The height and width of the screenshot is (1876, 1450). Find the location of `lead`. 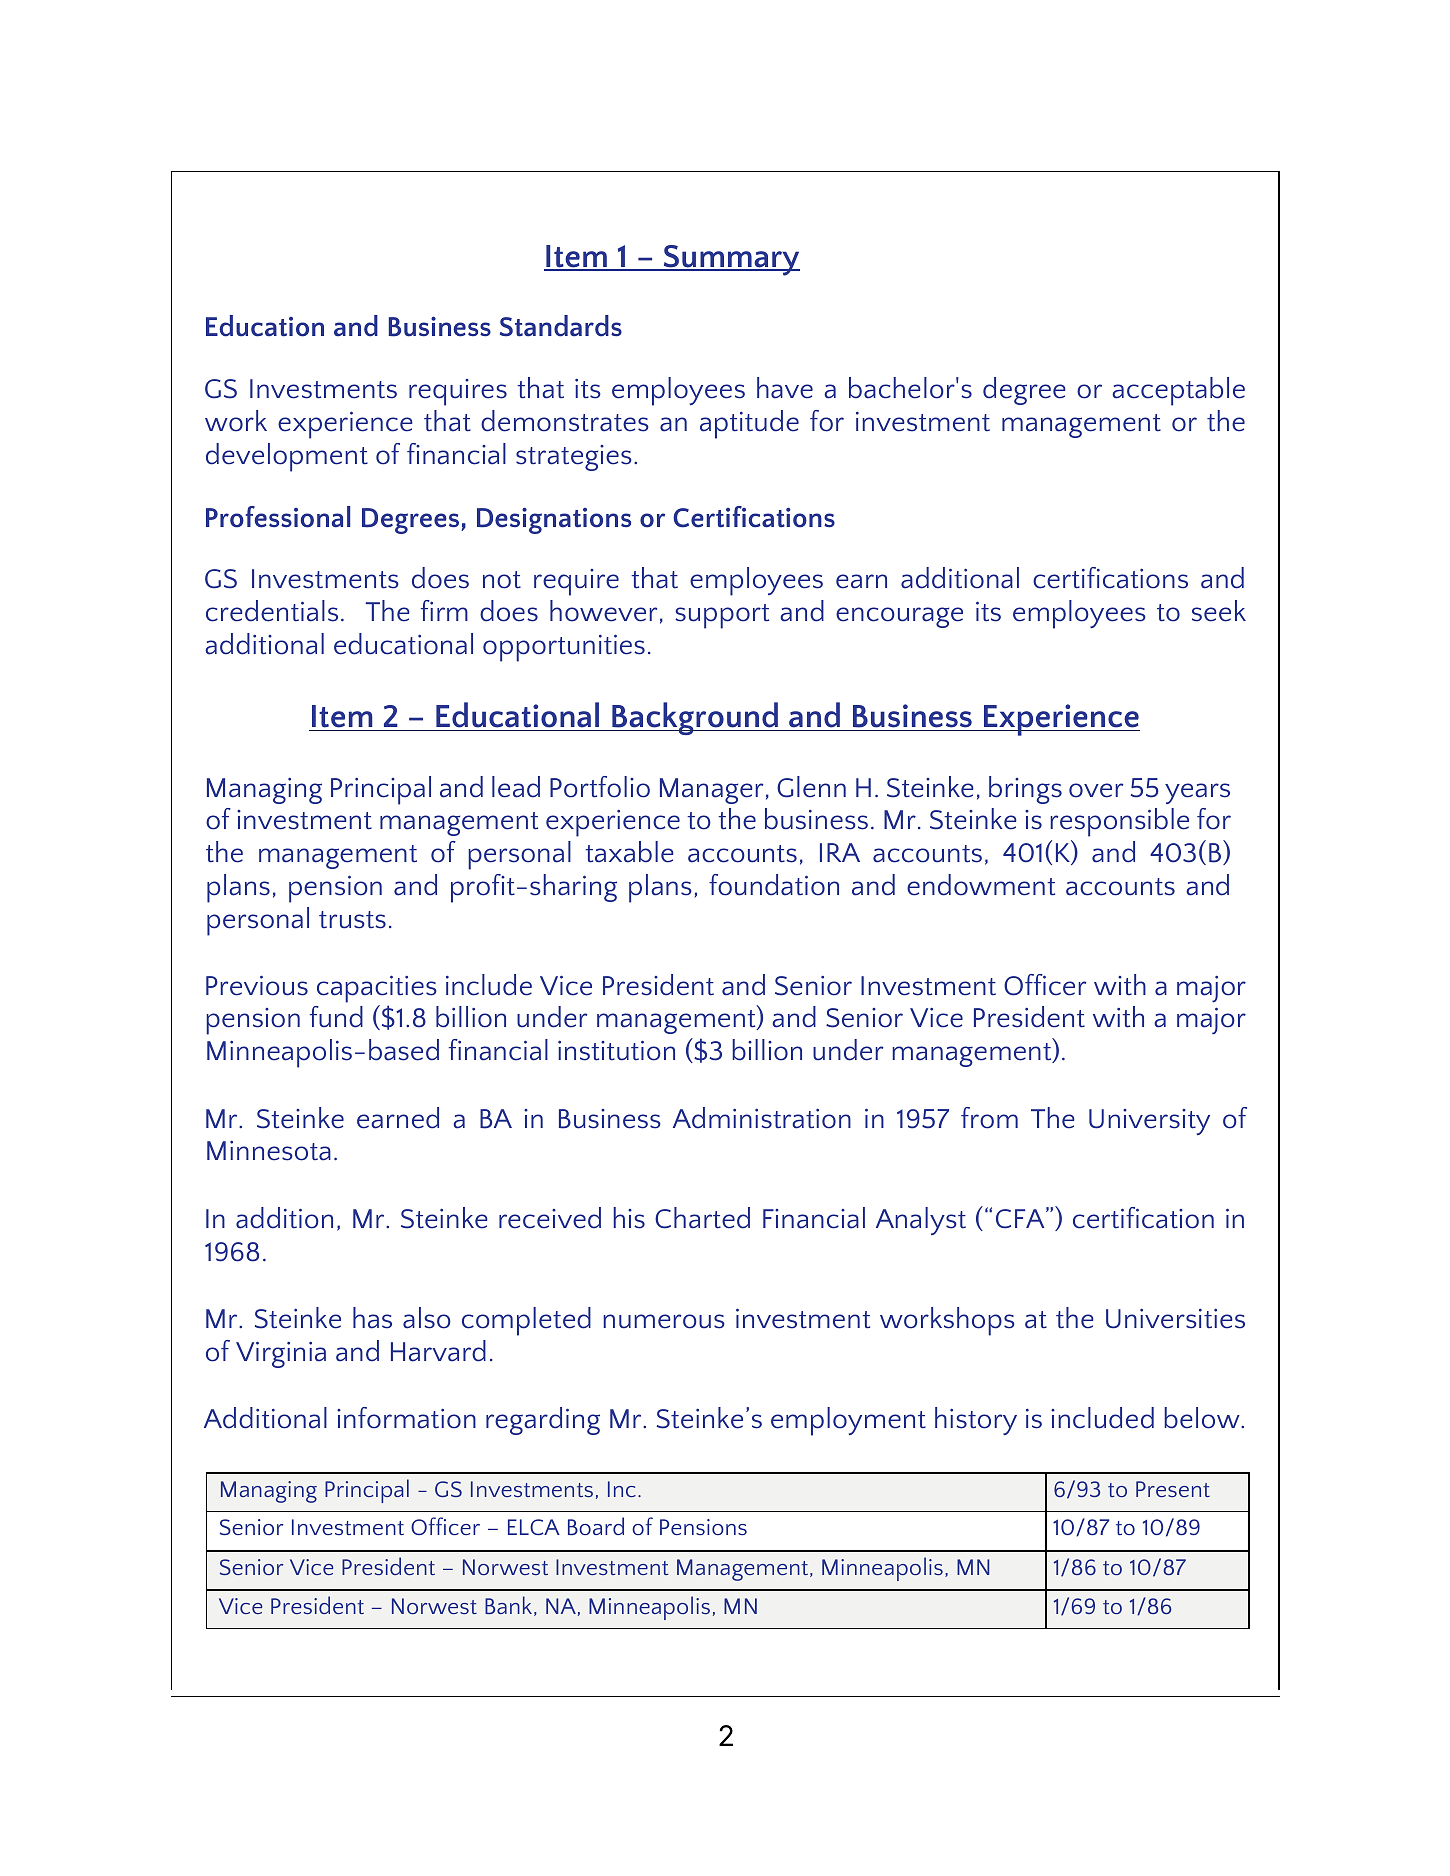

lead is located at coordinates (516, 787).
